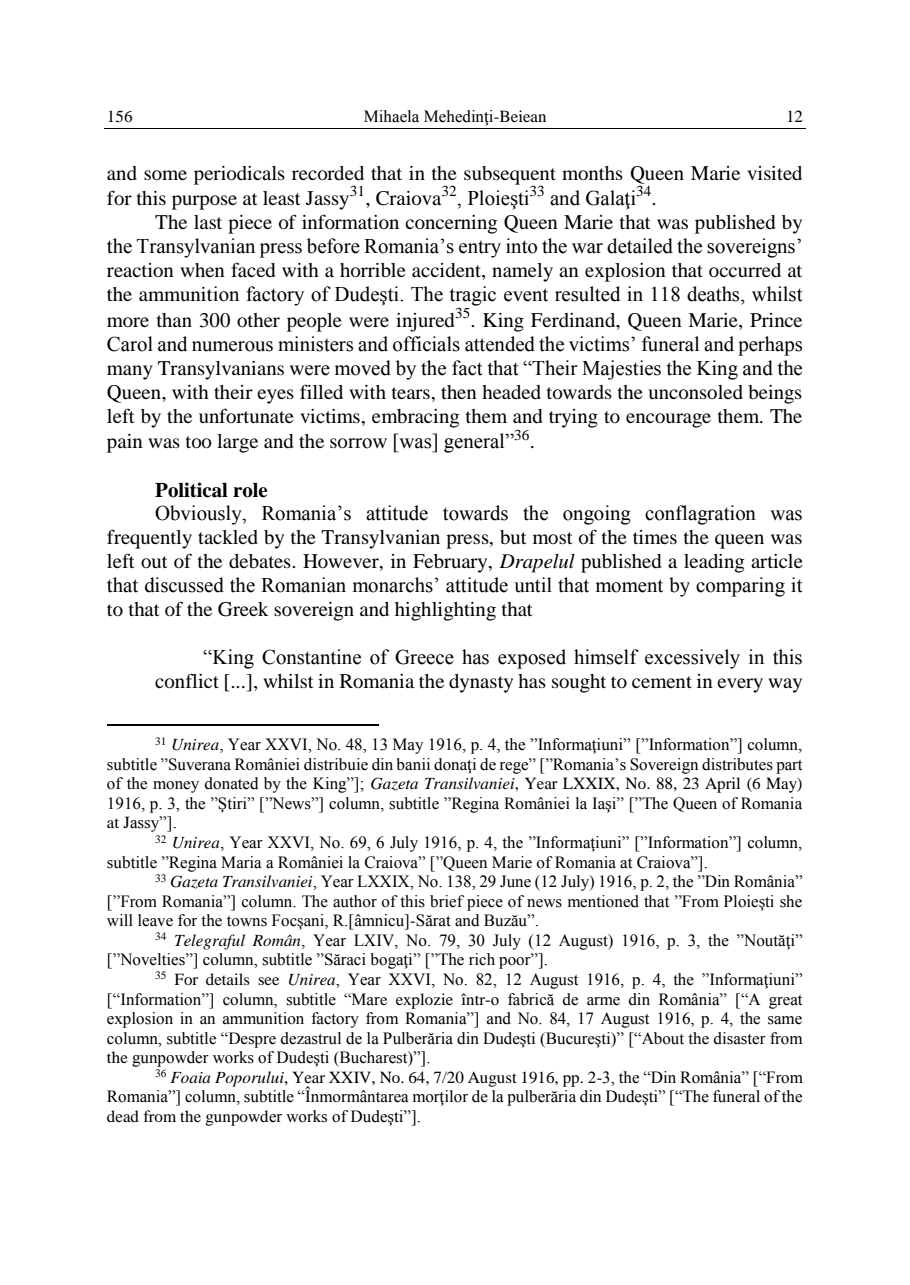 Image resolution: width=910 pixels, height=1285 pixels. I want to click on highlighting, so click(445, 611).
